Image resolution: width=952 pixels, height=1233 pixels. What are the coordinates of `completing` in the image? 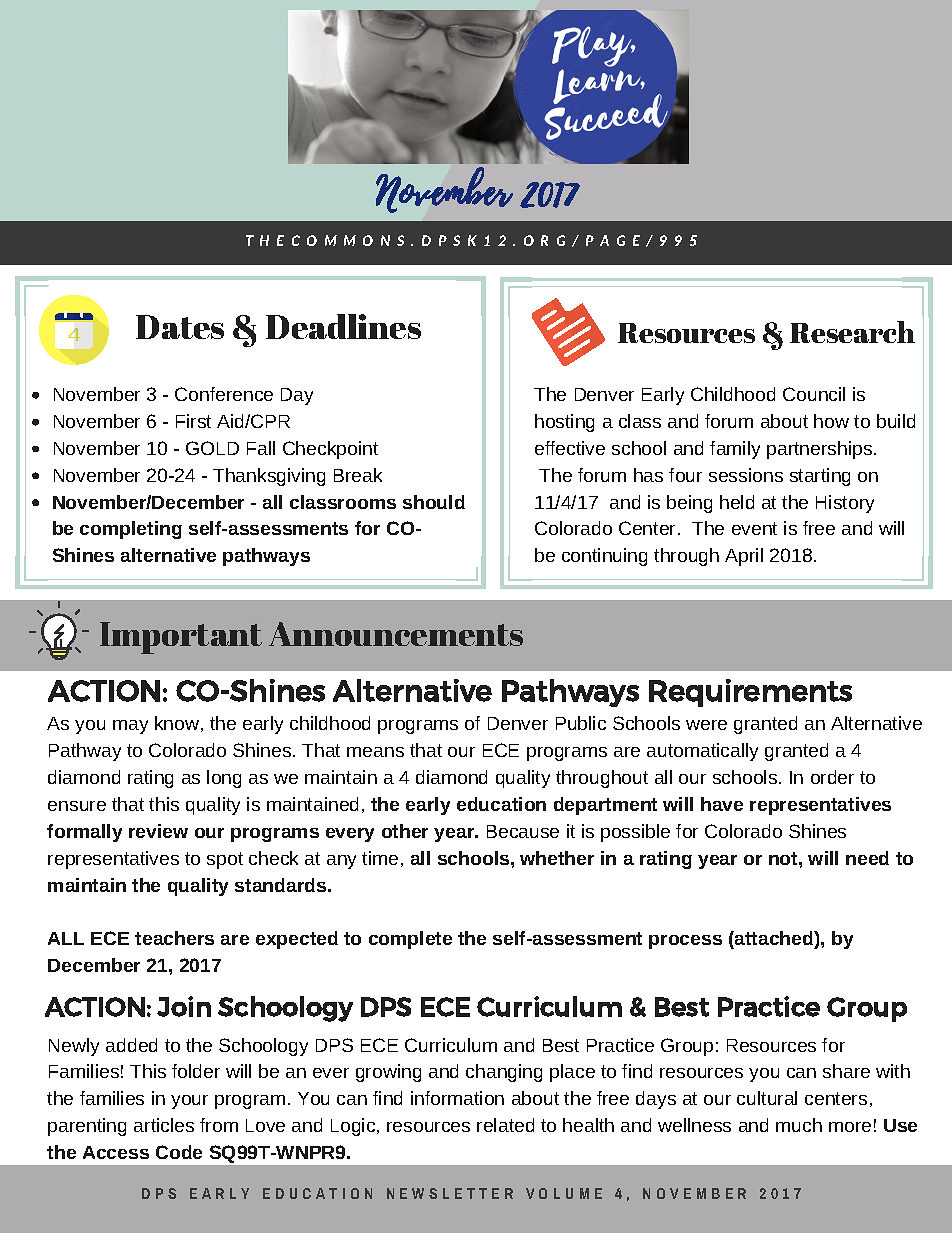 It's located at (131, 530).
